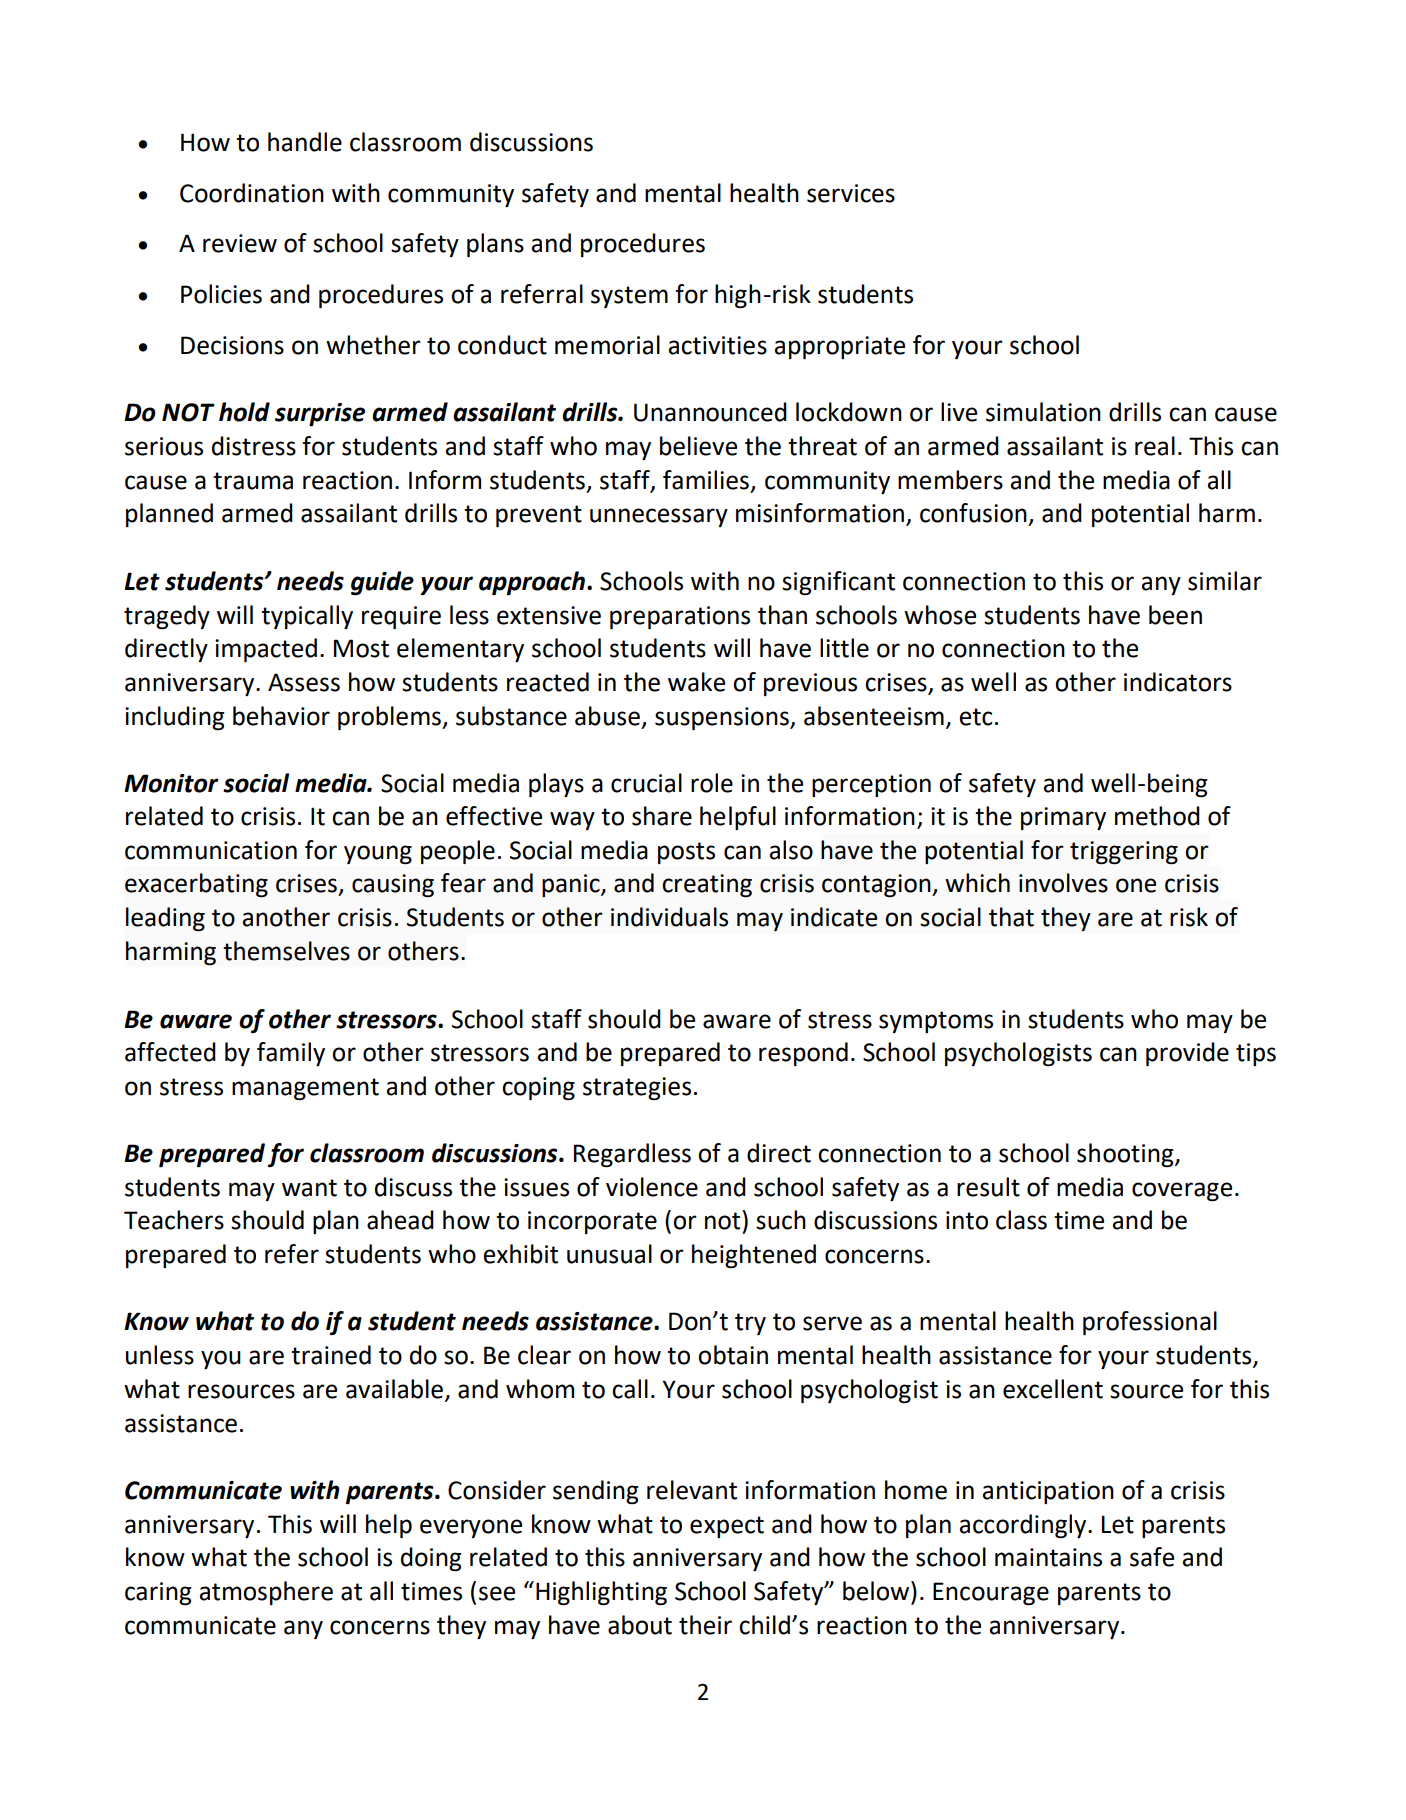  What do you see at coordinates (252, 193) in the image?
I see `Coordination` at bounding box center [252, 193].
